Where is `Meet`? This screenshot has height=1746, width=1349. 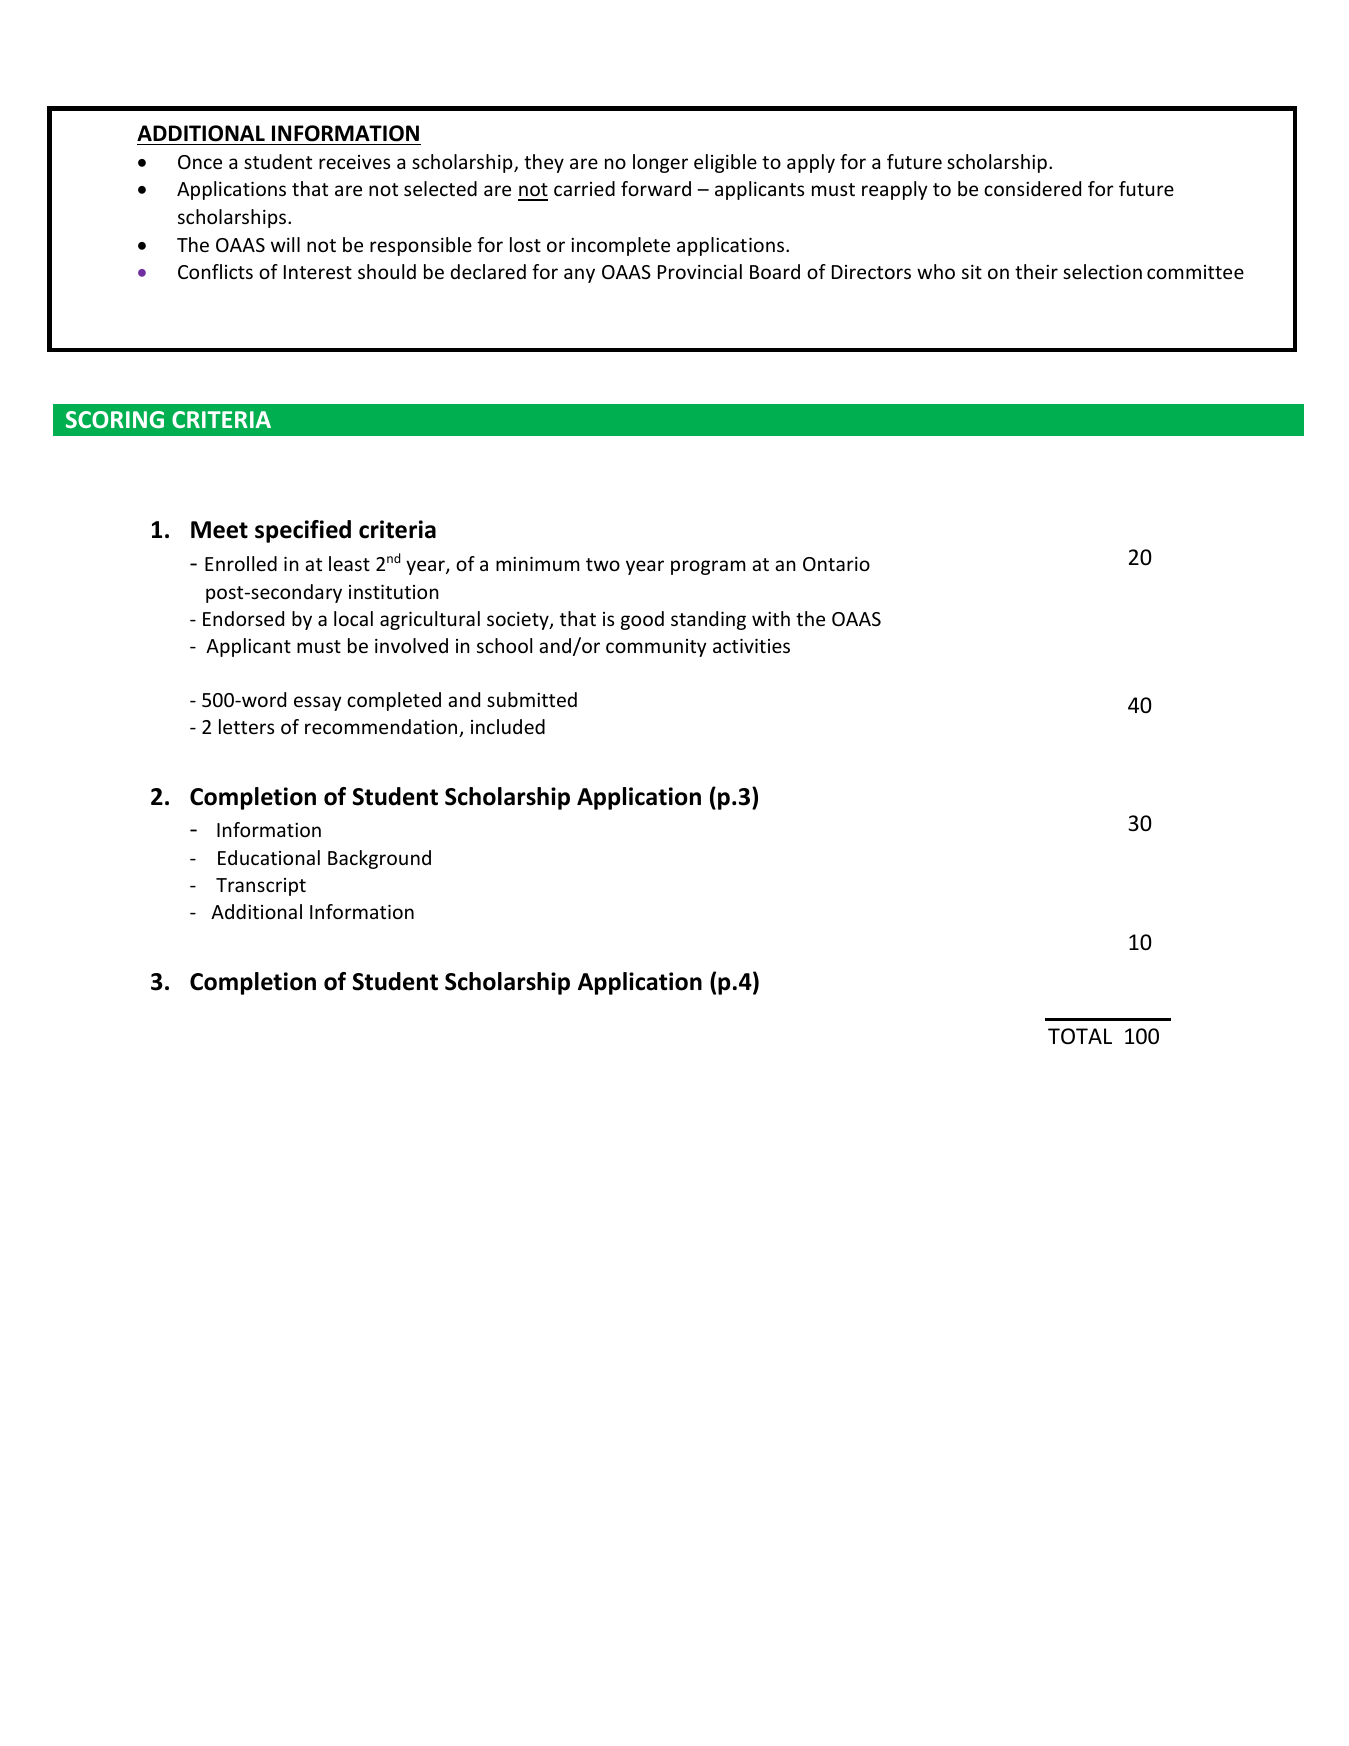
Meet is located at coordinates (219, 530).
